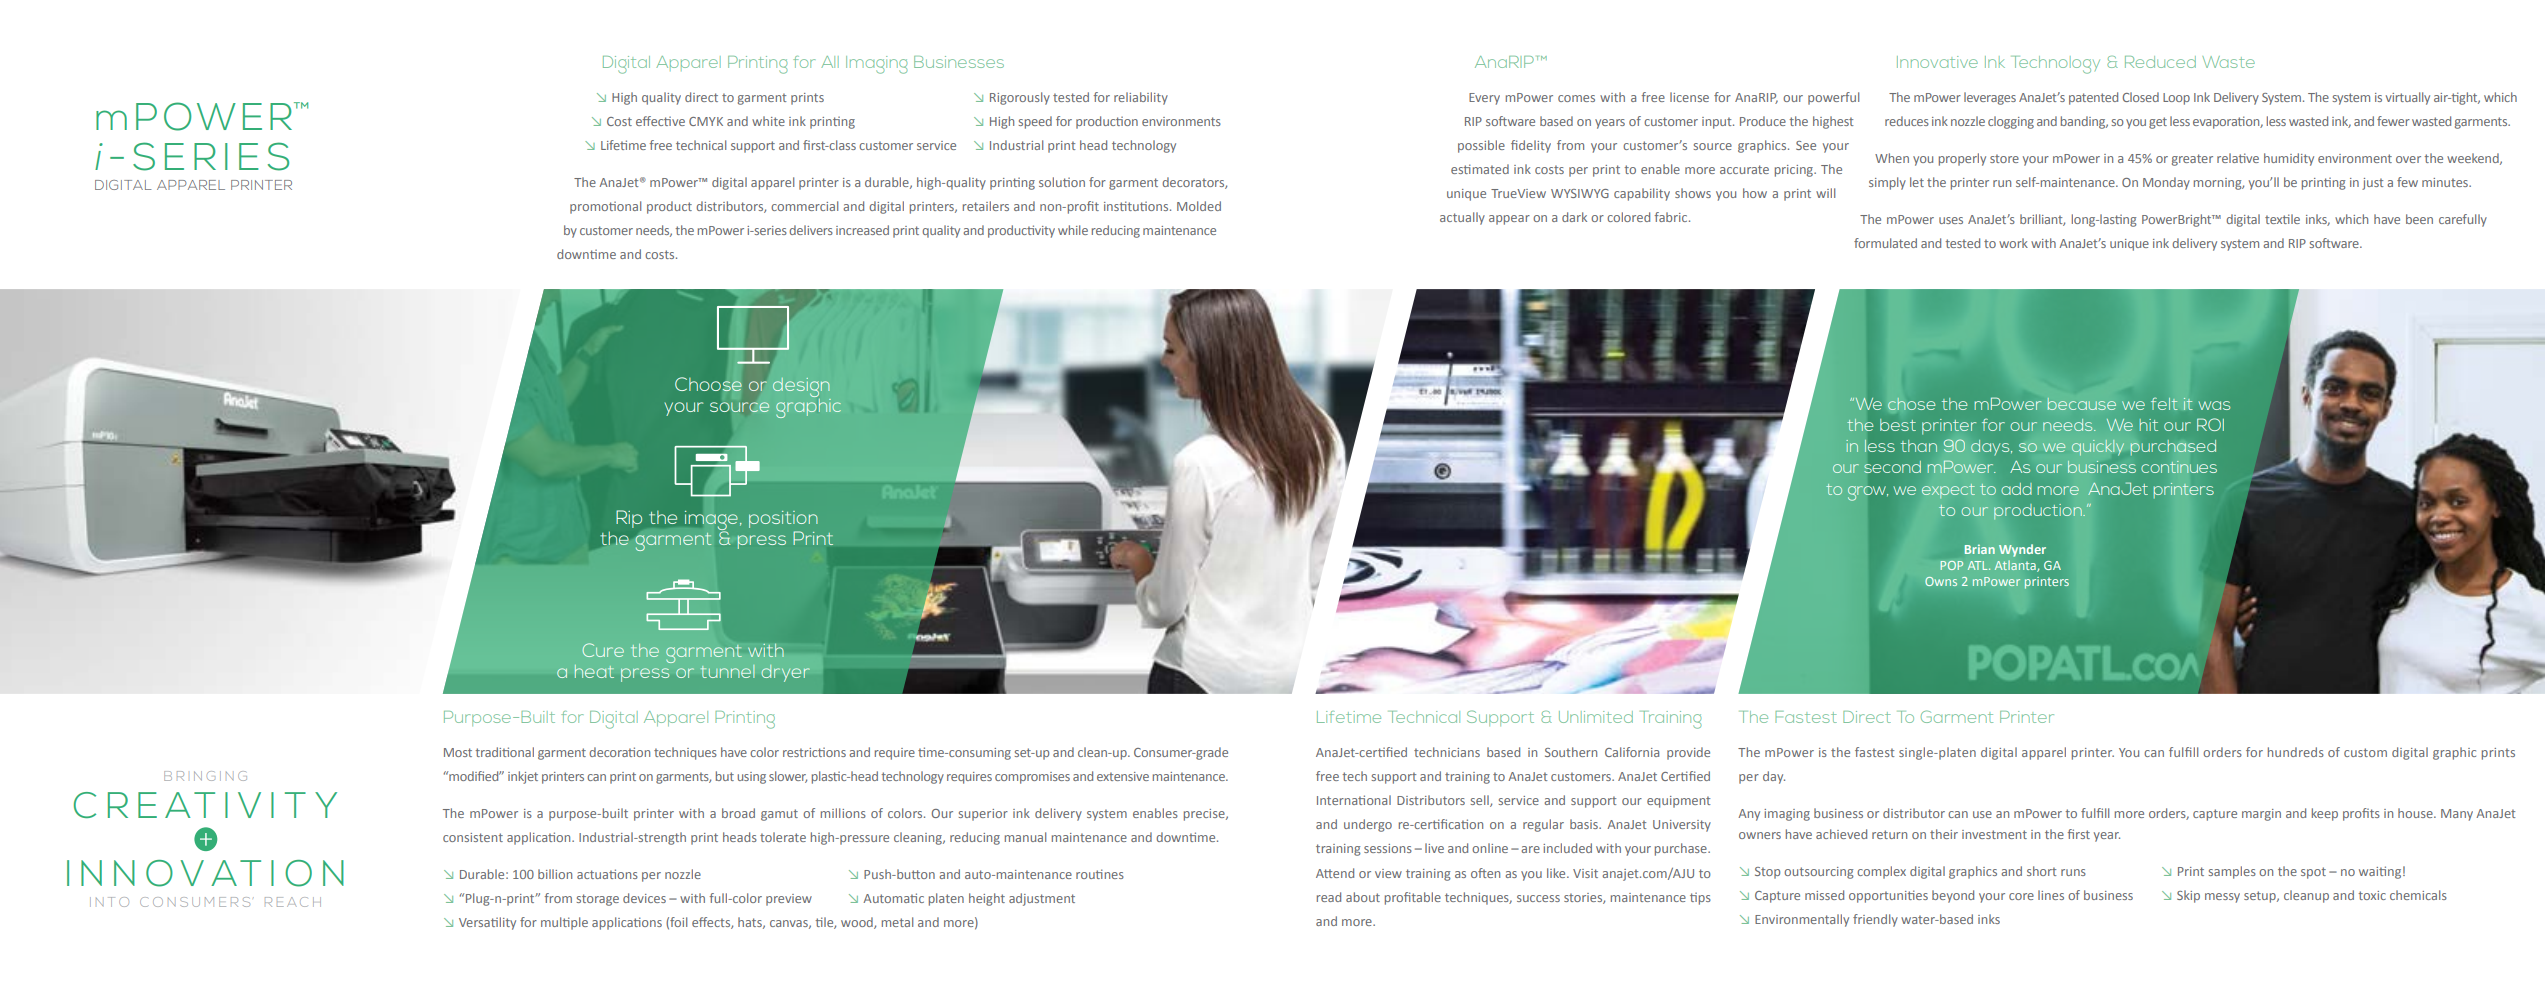  I want to click on Loop, so click(2176, 99).
